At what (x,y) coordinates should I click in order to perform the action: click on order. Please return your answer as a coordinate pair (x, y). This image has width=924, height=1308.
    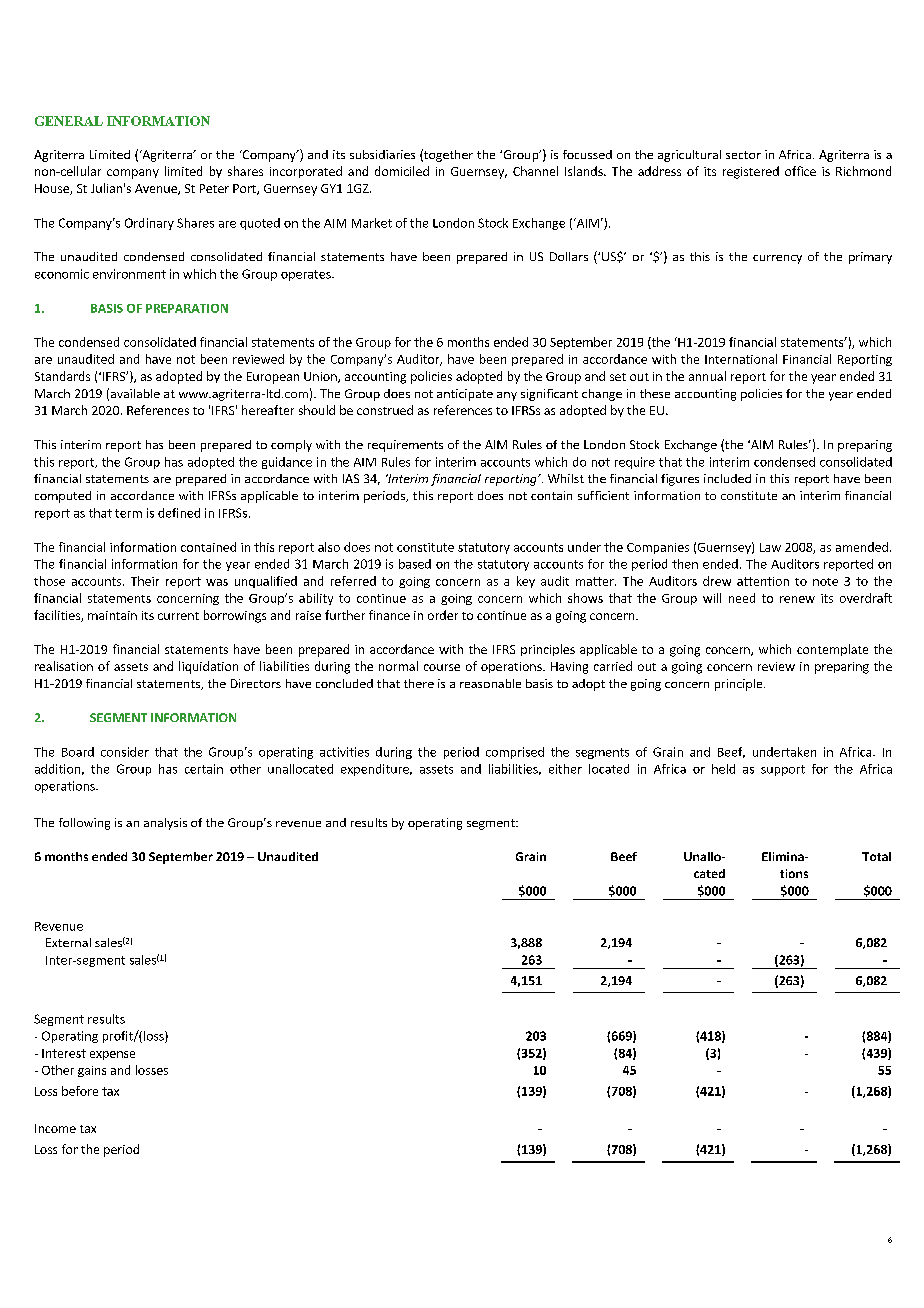
    Looking at the image, I should click on (443, 615).
